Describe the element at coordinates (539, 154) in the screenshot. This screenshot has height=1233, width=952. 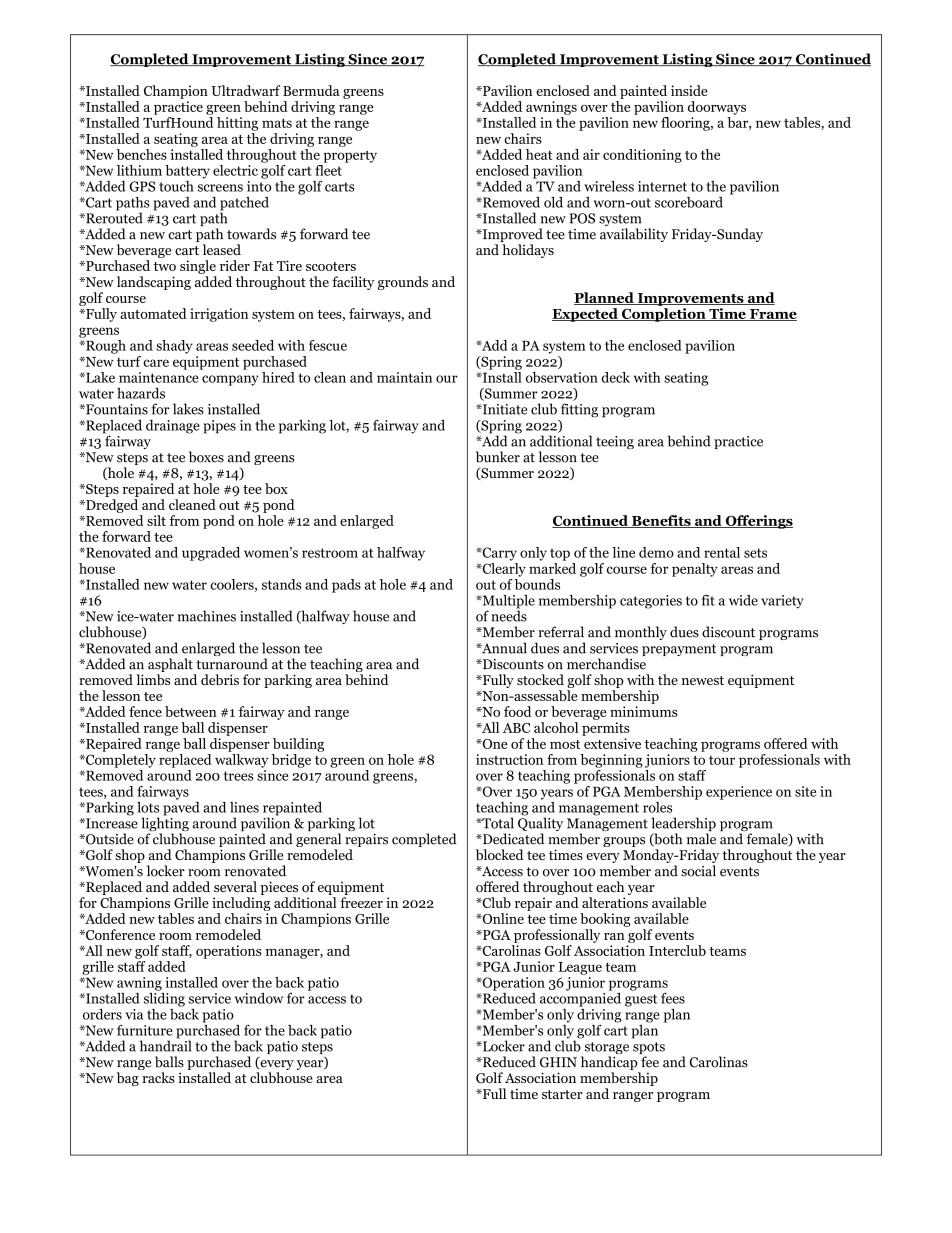
I see `heat` at that location.
